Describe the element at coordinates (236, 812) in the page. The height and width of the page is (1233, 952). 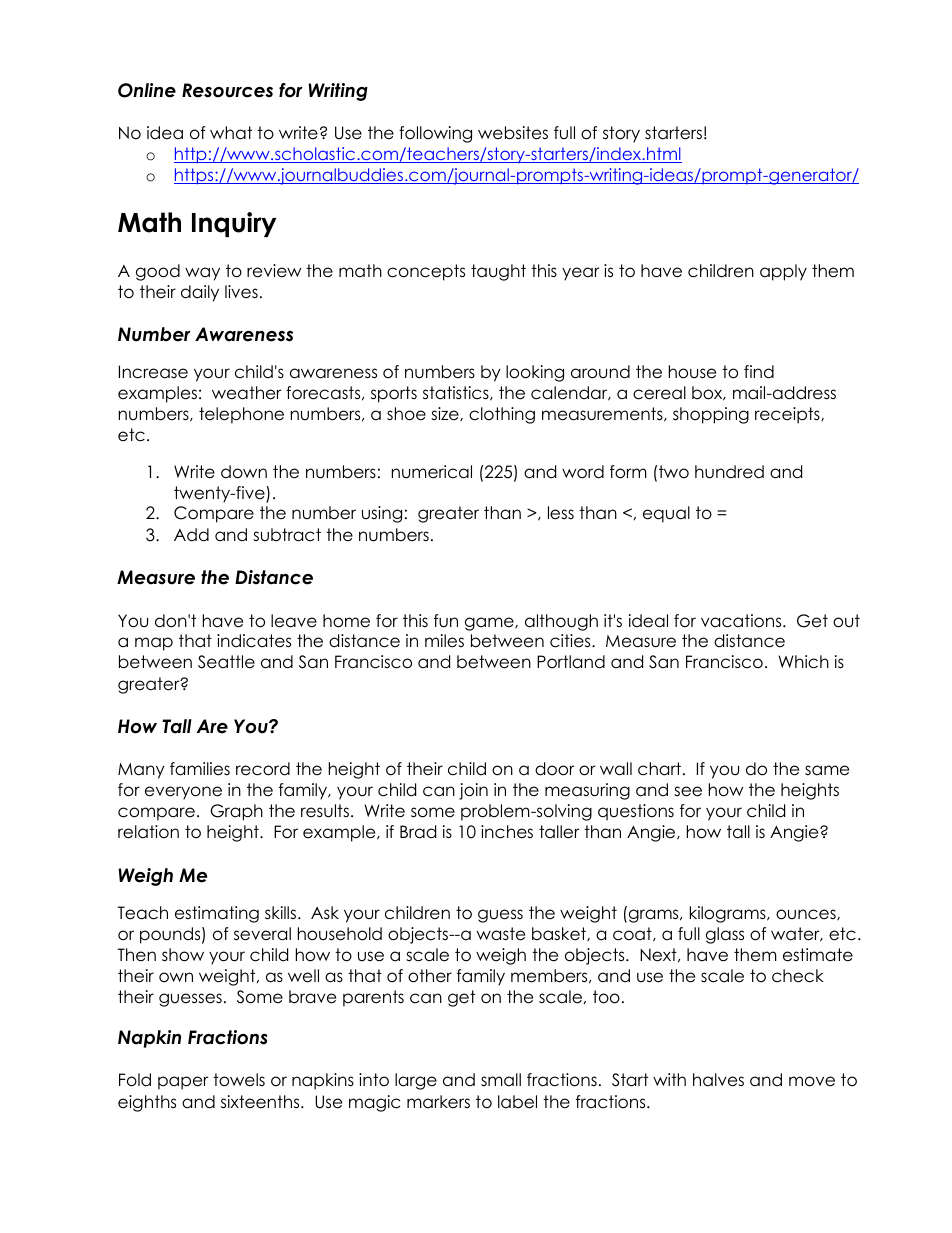
I see `Graph` at that location.
